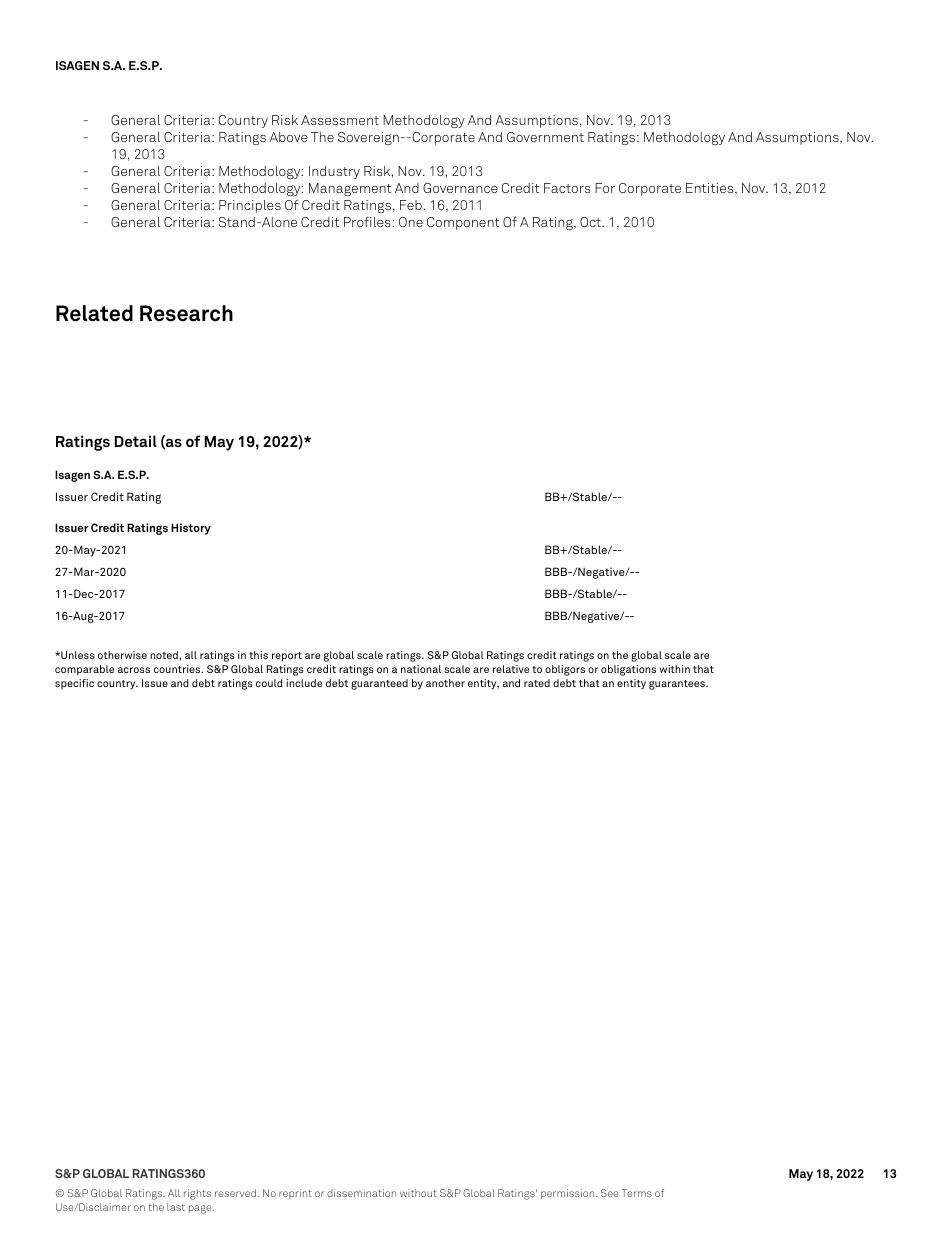 The height and width of the document is (1233, 952). What do you see at coordinates (605, 188) in the document?
I see `For` at bounding box center [605, 188].
